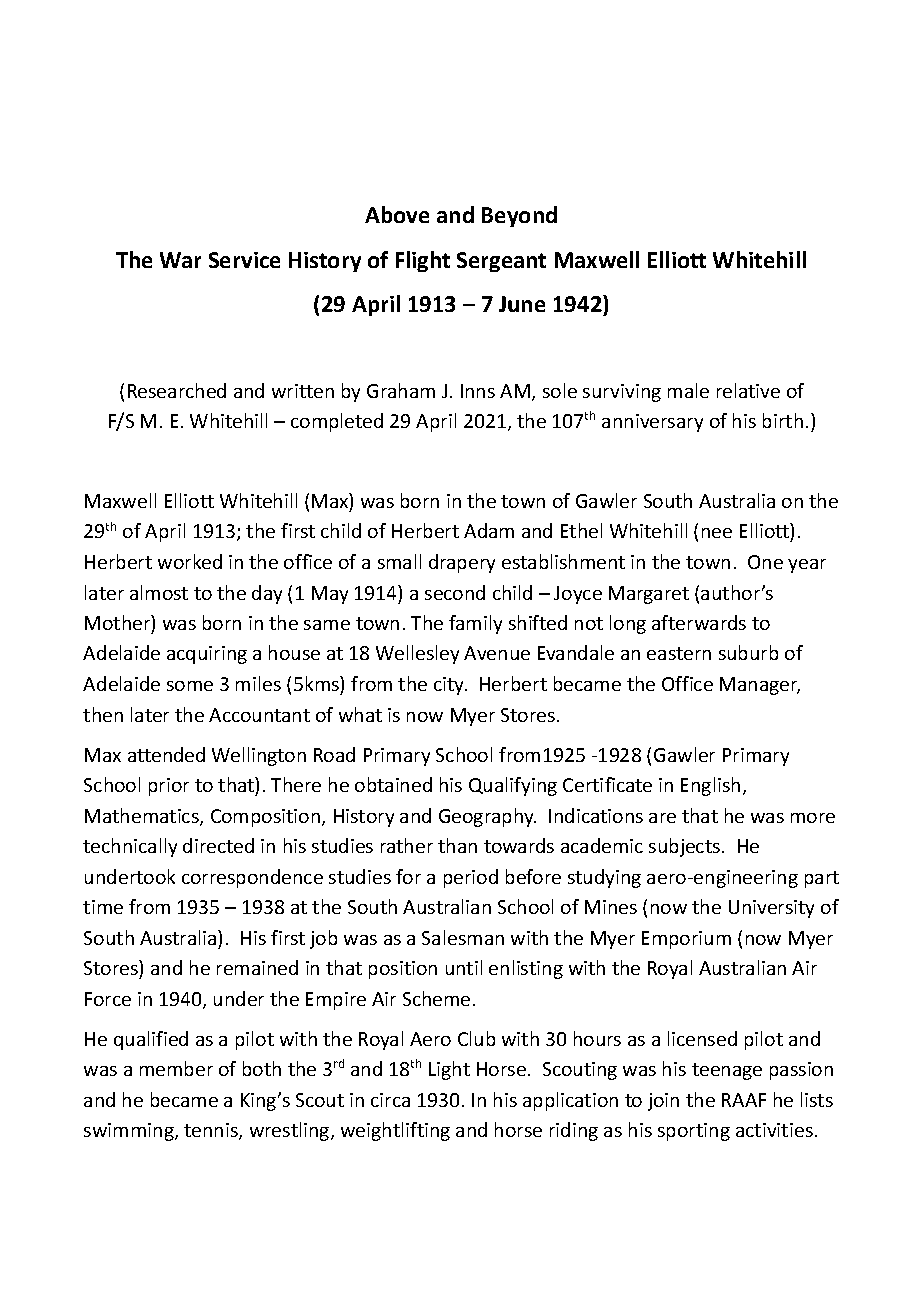  What do you see at coordinates (190, 686) in the document?
I see `some` at bounding box center [190, 686].
